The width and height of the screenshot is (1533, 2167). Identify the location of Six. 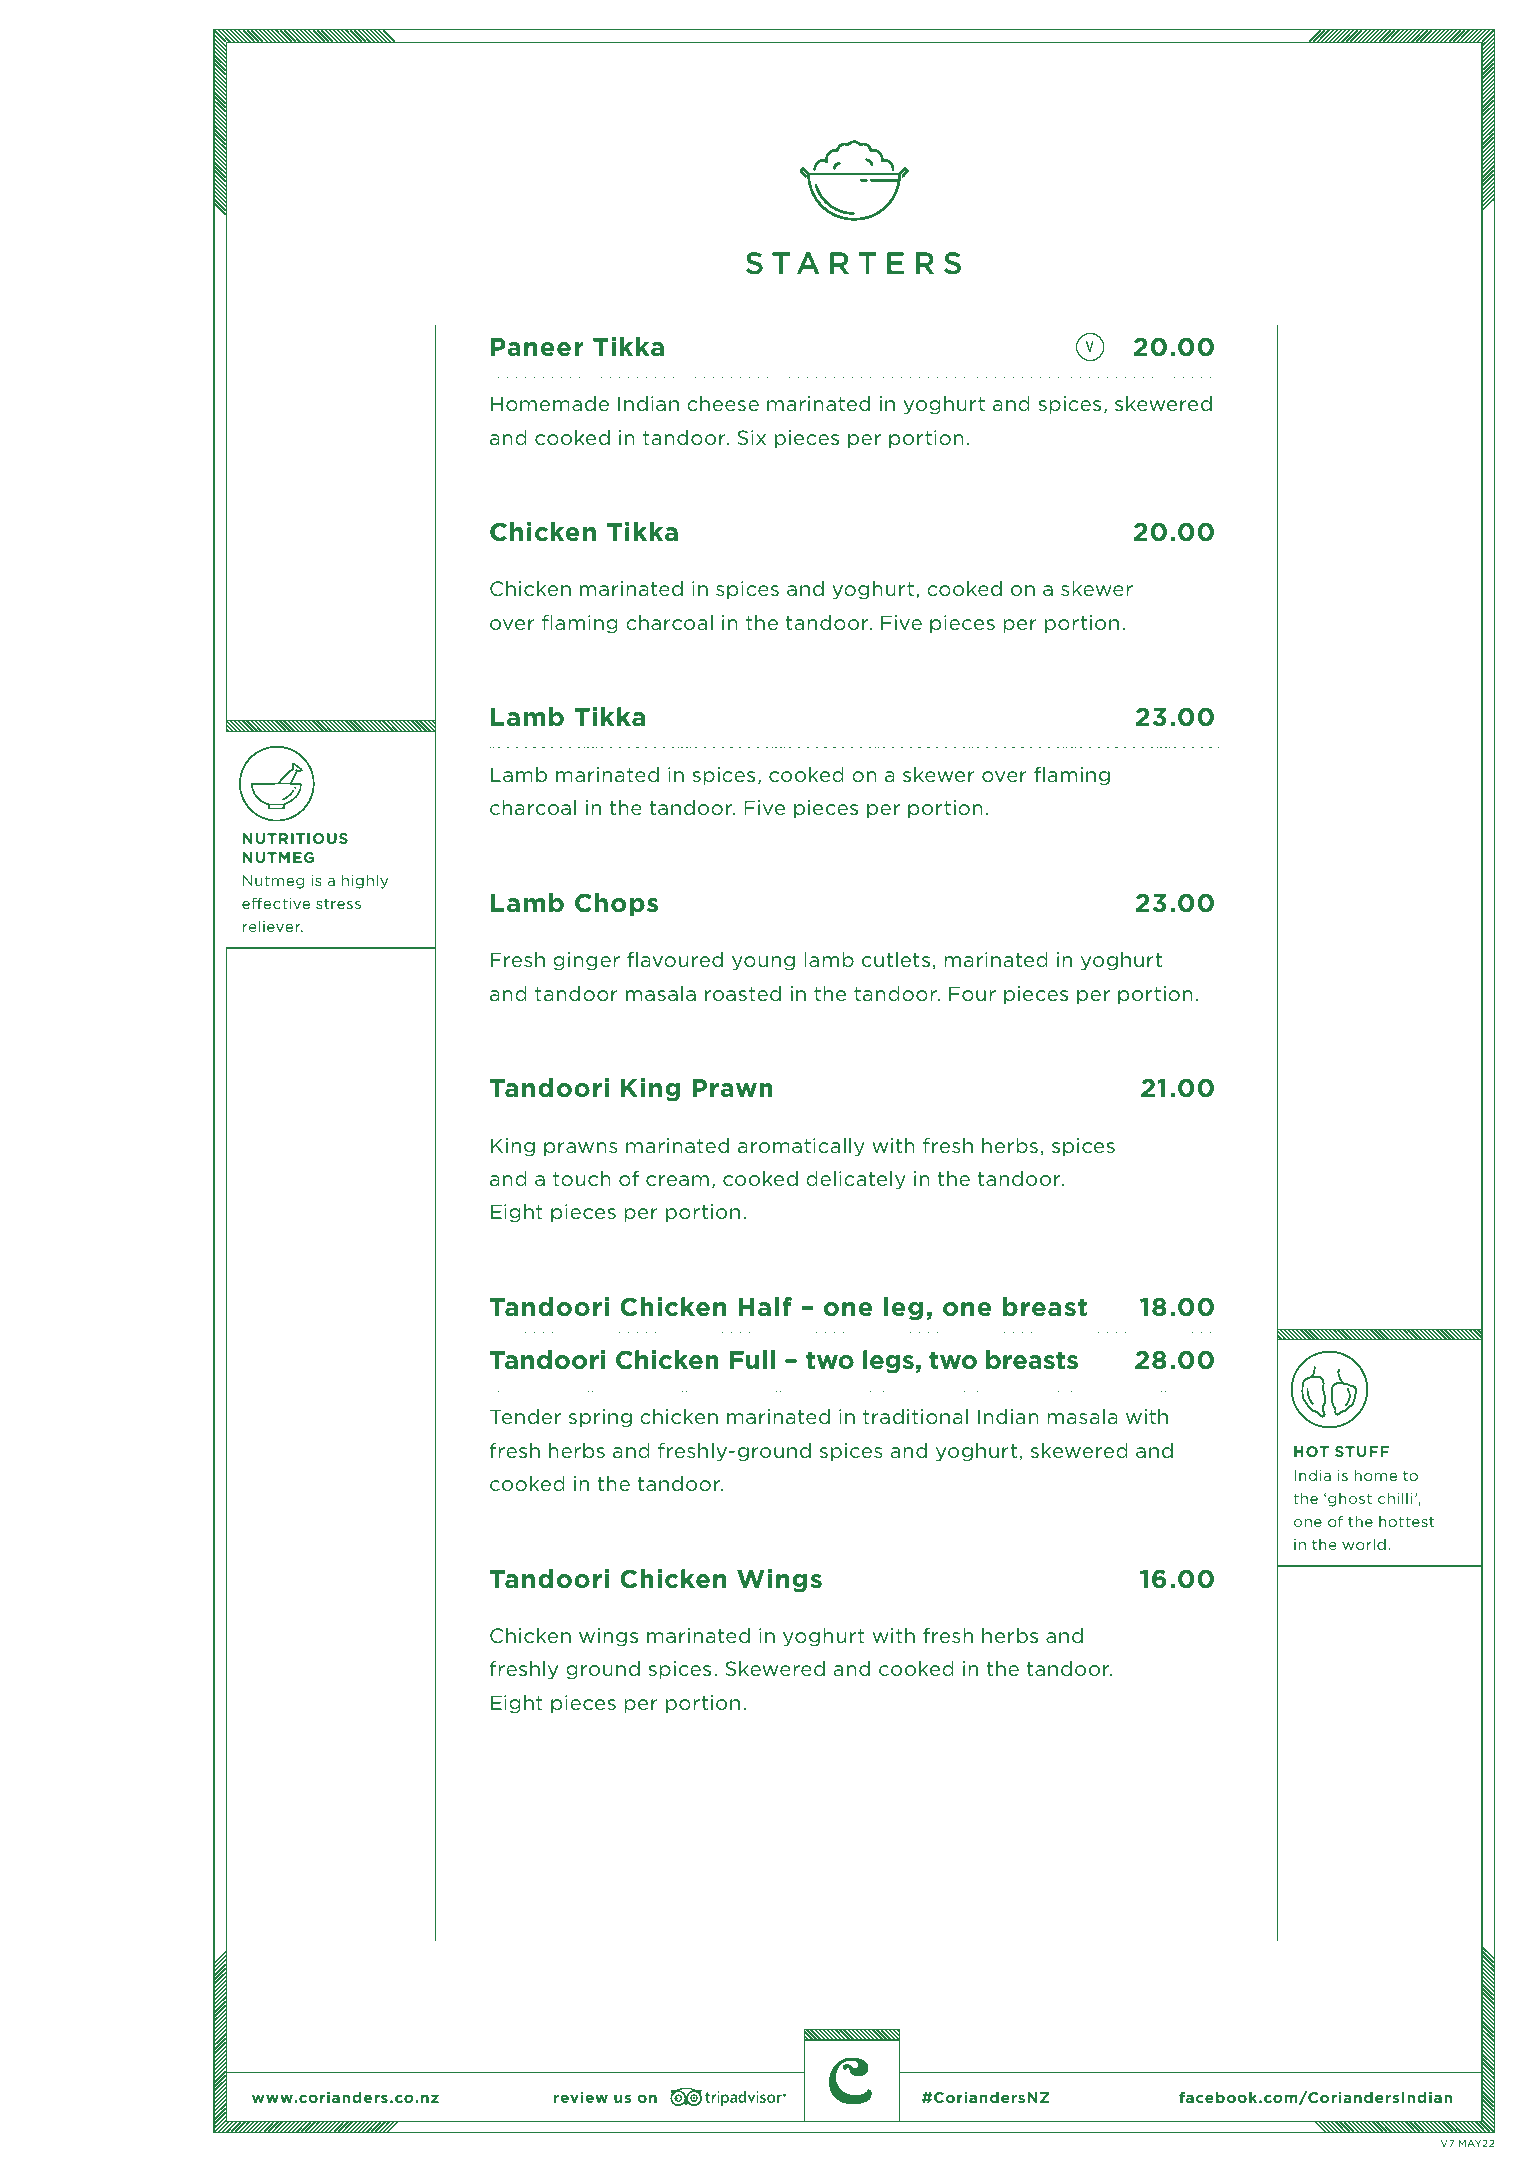
(751, 437).
